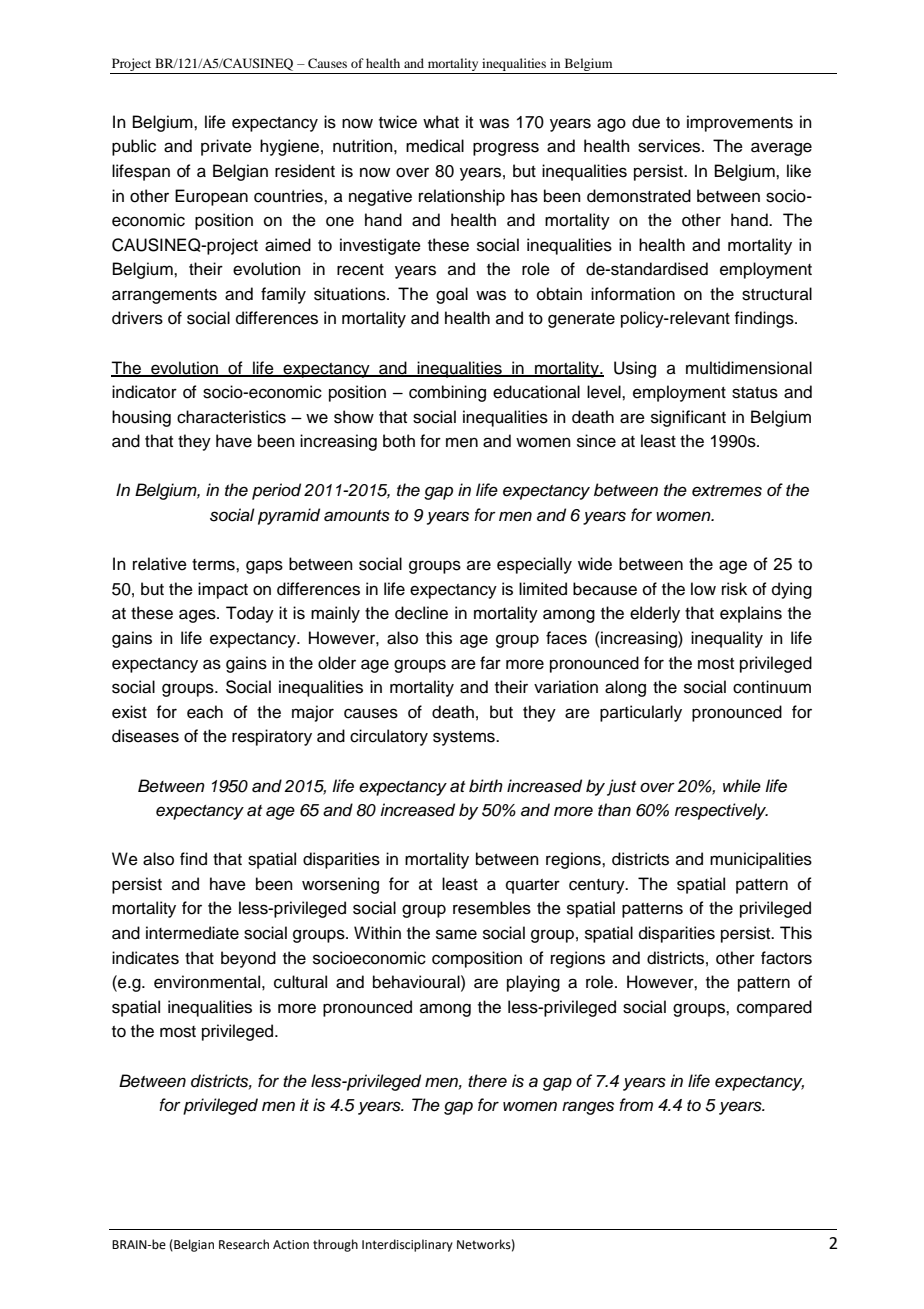 This screenshot has width=924, height=1309. What do you see at coordinates (490, 662) in the screenshot?
I see `far` at bounding box center [490, 662].
